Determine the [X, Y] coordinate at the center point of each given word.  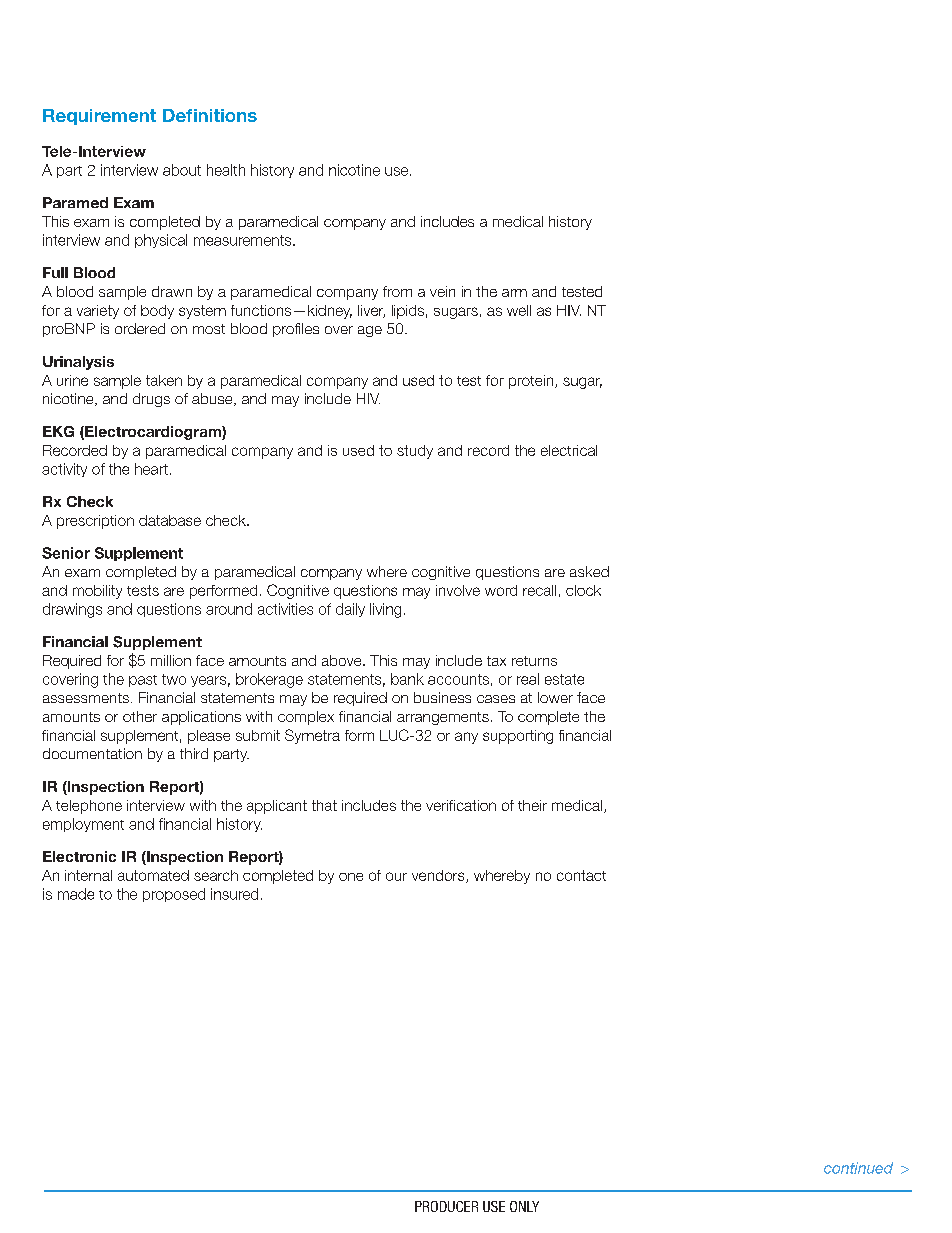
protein [532, 382]
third [194, 753]
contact [581, 875]
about [182, 170]
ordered [140, 328]
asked [589, 571]
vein [442, 291]
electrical [569, 450]
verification [461, 805]
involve [458, 590]
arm [514, 293]
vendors [439, 876]
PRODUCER [446, 1206]
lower [555, 697]
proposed [174, 895]
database [170, 520]
